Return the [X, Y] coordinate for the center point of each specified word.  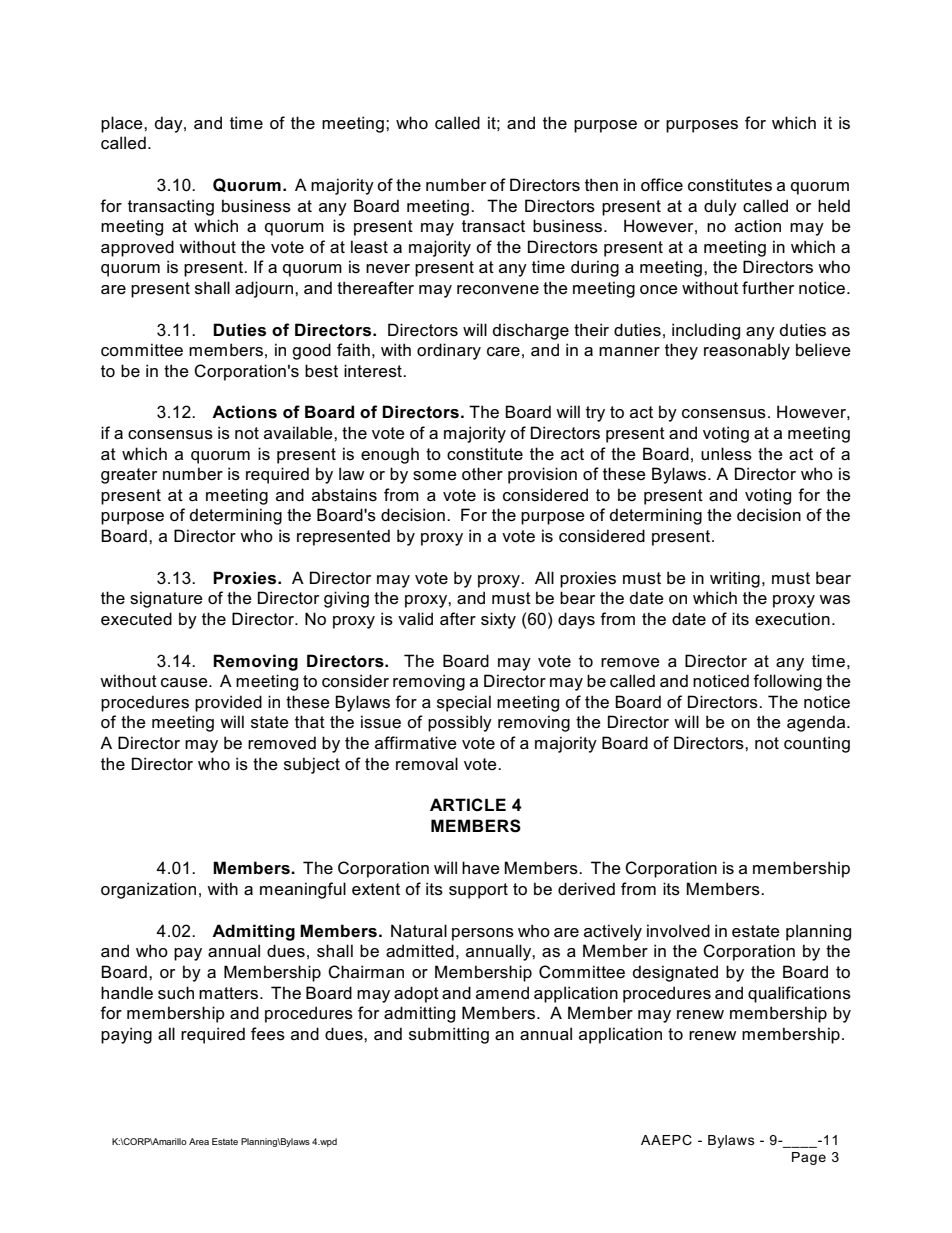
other [482, 474]
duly [720, 207]
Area [199, 1141]
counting [817, 744]
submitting [449, 1035]
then [601, 184]
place [123, 124]
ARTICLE [468, 804]
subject [312, 765]
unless [726, 454]
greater [129, 476]
